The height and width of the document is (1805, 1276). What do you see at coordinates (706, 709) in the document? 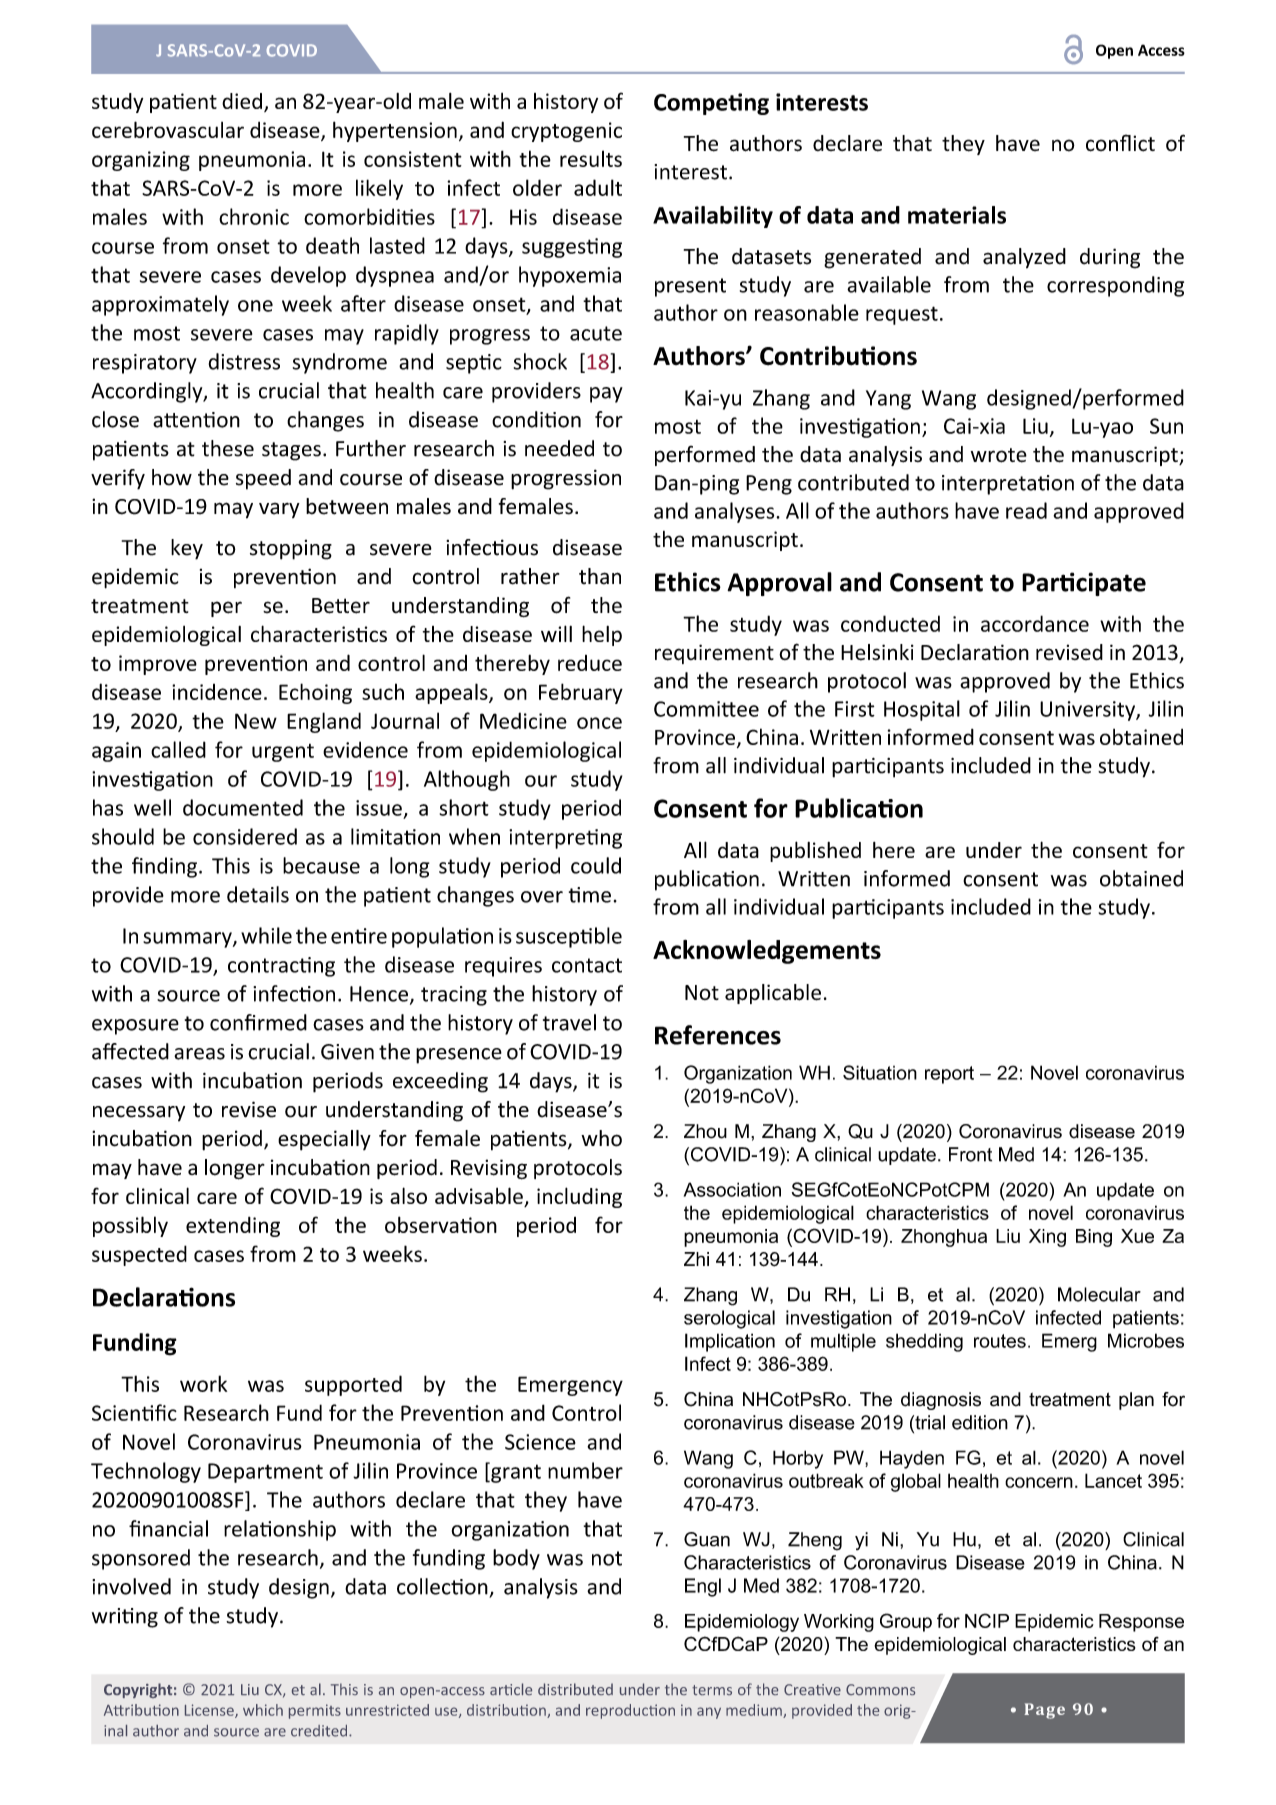
I see `Committee` at bounding box center [706, 709].
